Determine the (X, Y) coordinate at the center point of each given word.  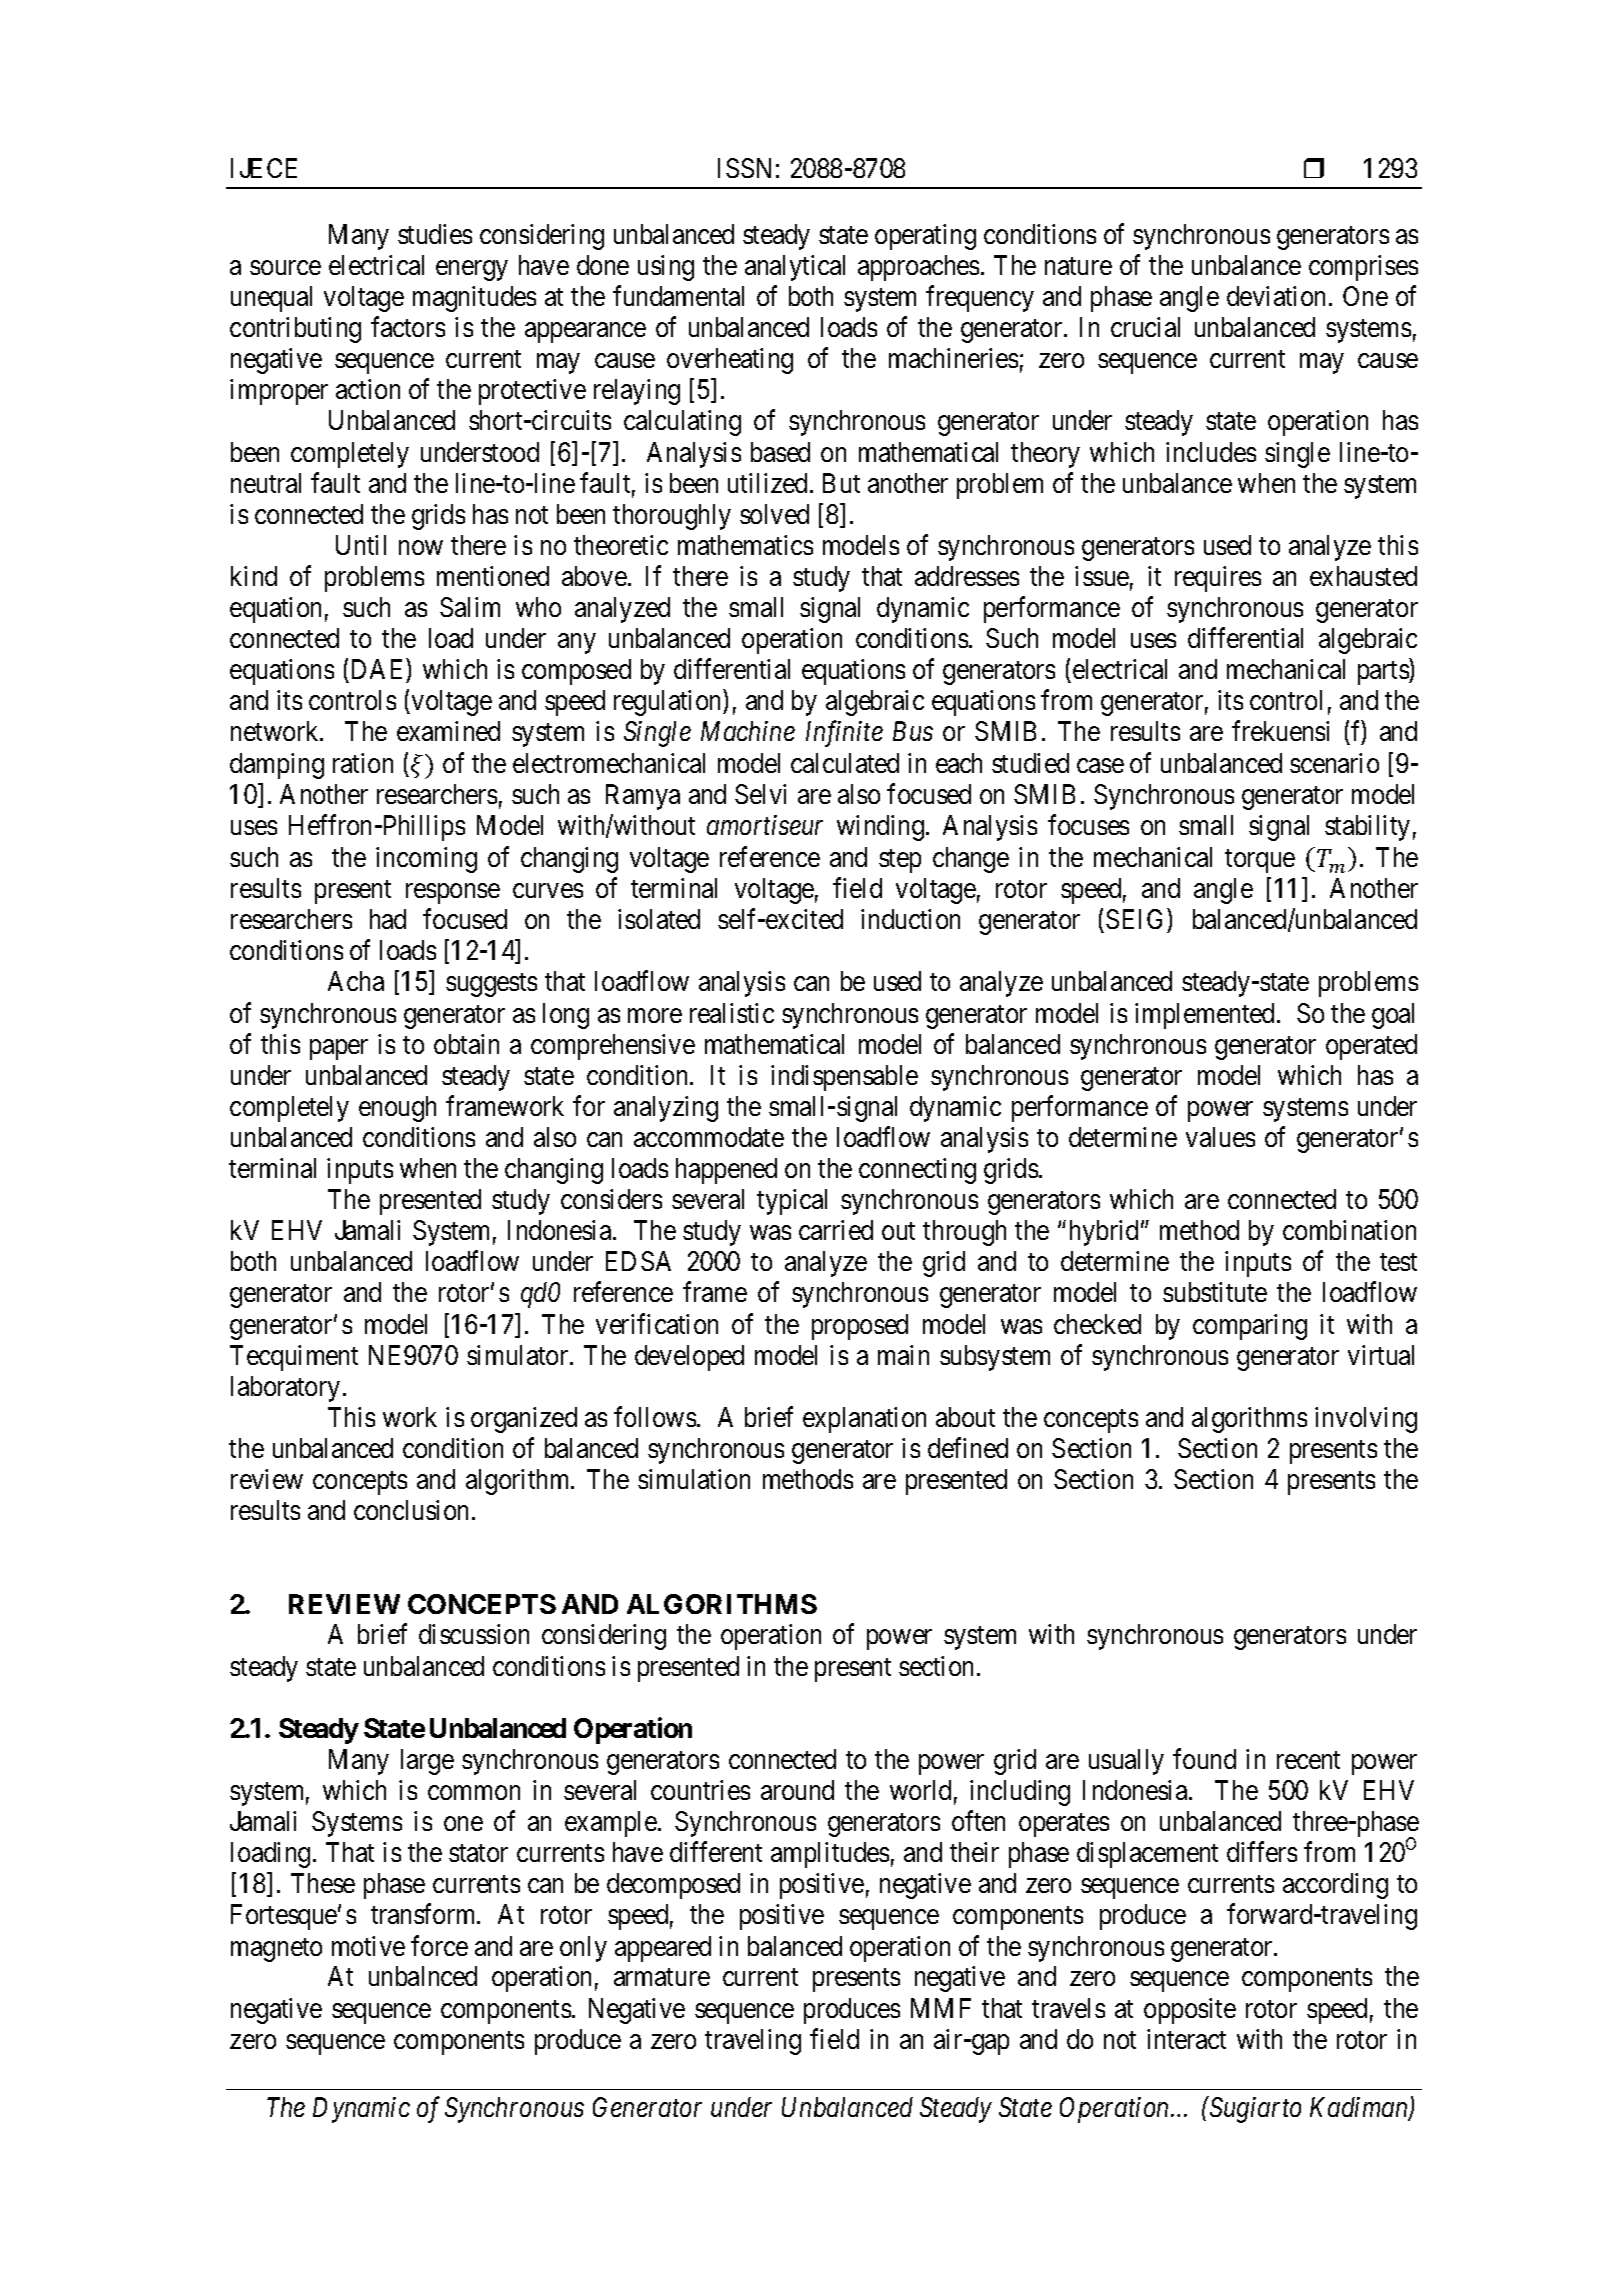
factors (408, 327)
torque (1260, 861)
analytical (795, 268)
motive (368, 1946)
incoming (426, 860)
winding (882, 828)
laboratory (285, 1389)
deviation (1276, 296)
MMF (941, 2008)
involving (1366, 1420)
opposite (1190, 2011)
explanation (864, 1420)
